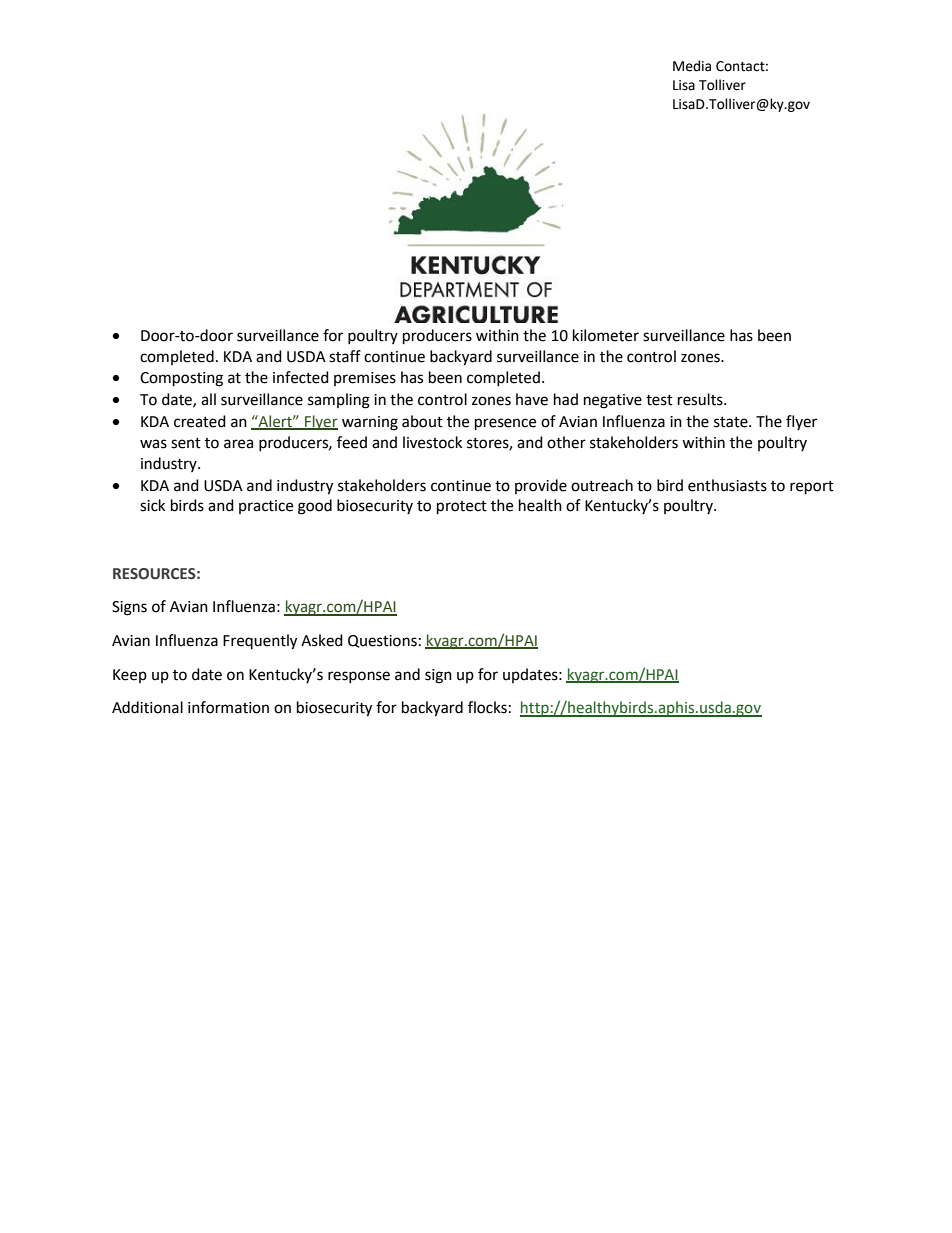 This document has width=952, height=1233. What do you see at coordinates (266, 507) in the document?
I see `practice` at bounding box center [266, 507].
